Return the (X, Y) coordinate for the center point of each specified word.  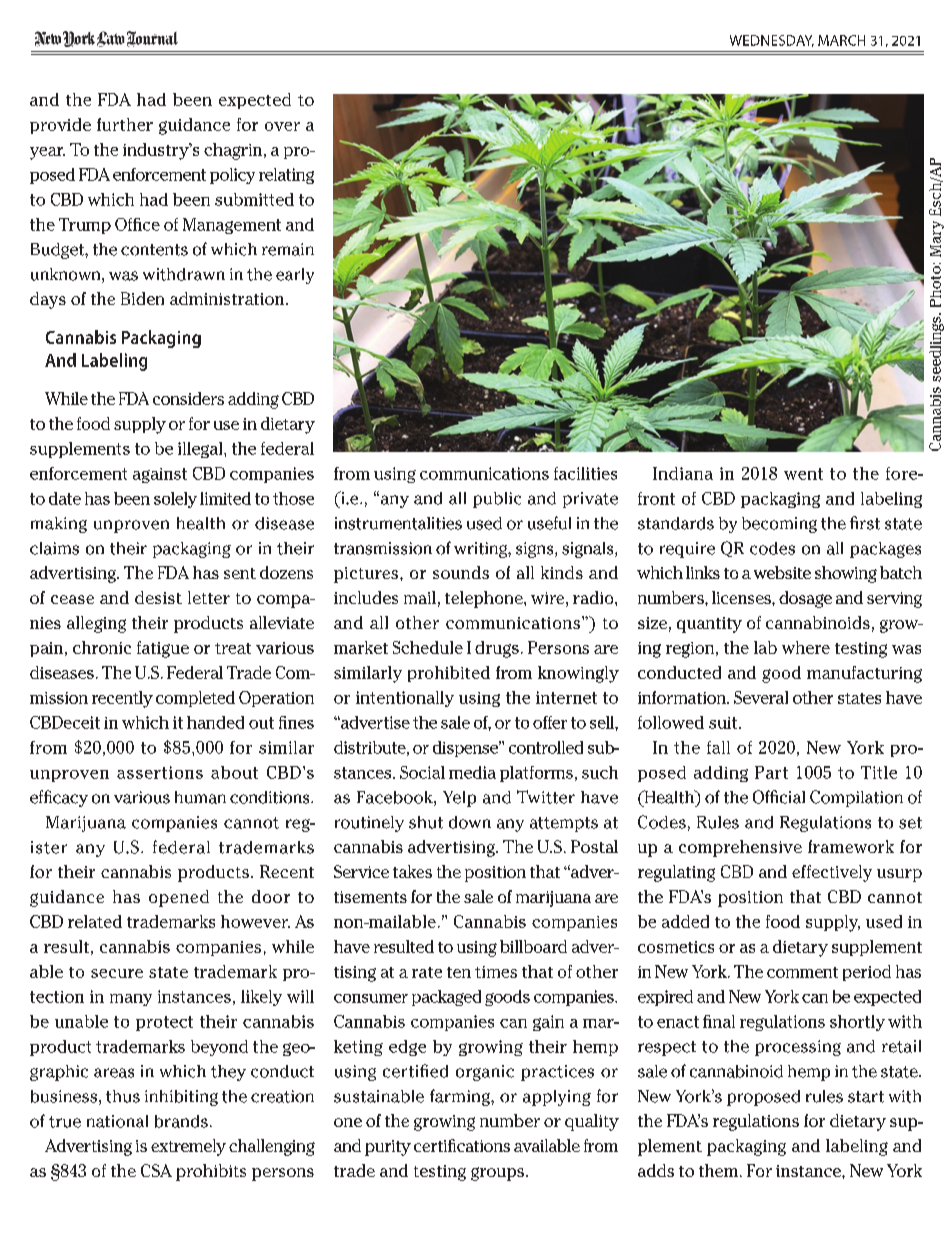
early (295, 276)
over (282, 126)
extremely (188, 1147)
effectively (832, 873)
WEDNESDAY (772, 41)
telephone (485, 599)
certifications (462, 1145)
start (866, 1097)
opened (179, 898)
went (803, 474)
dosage (805, 599)
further (125, 124)
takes (412, 871)
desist (158, 597)
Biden (142, 298)
